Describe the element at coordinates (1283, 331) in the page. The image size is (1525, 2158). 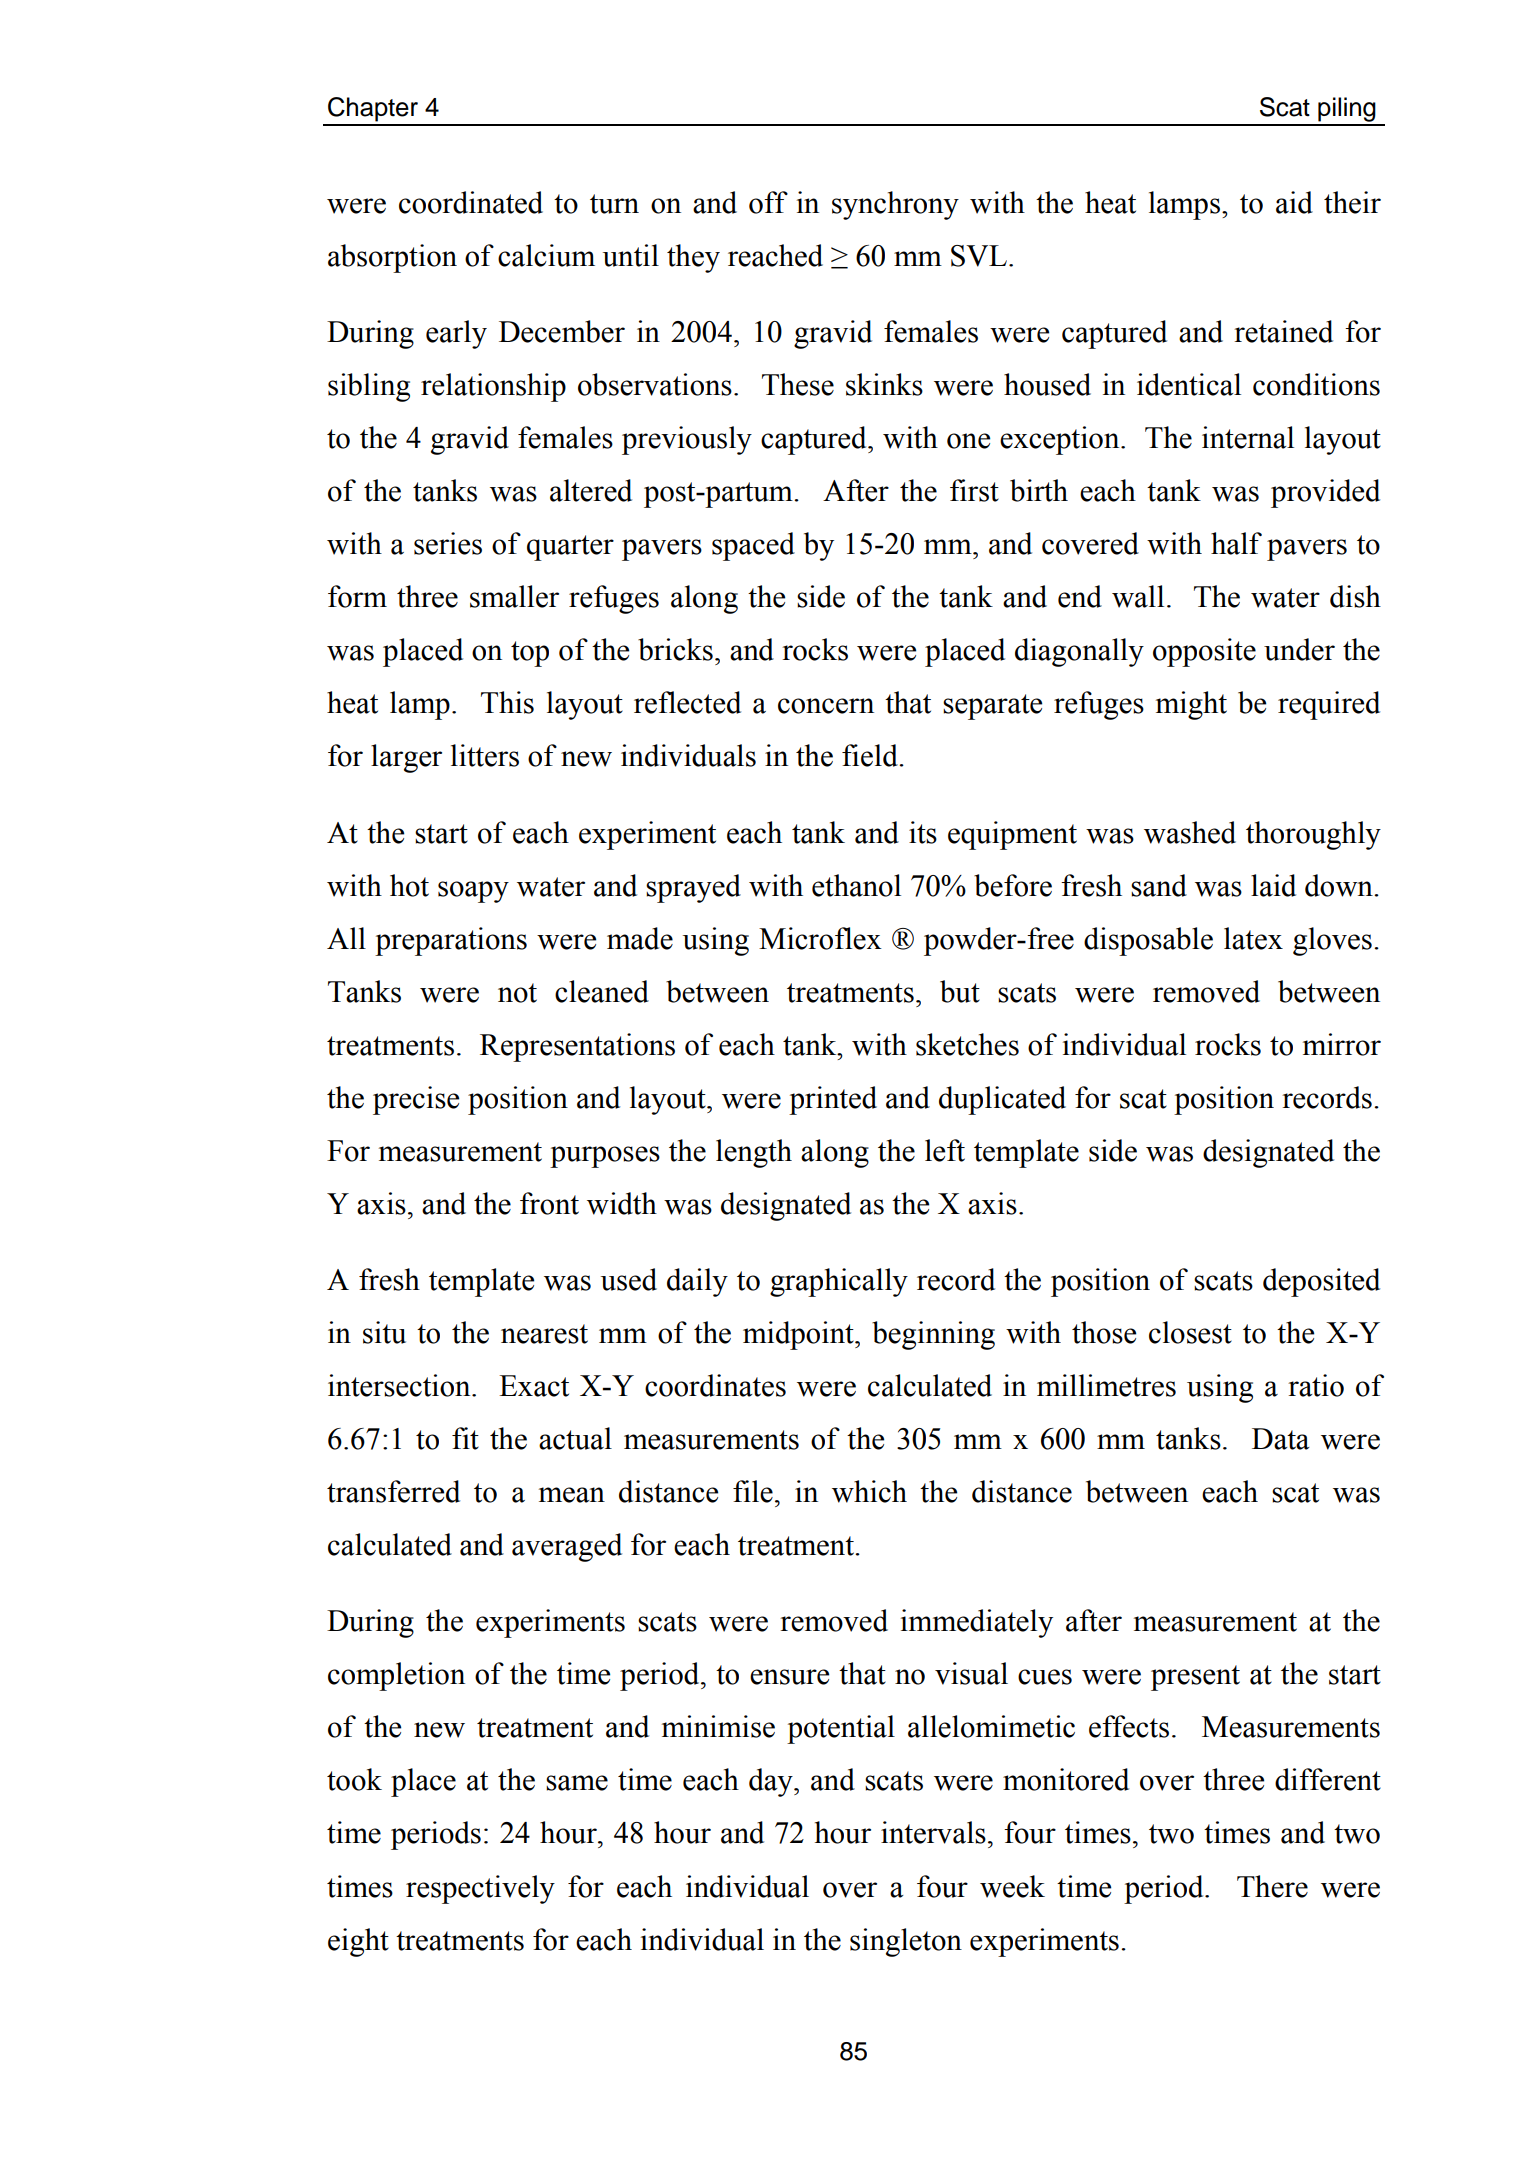
I see `retained` at that location.
